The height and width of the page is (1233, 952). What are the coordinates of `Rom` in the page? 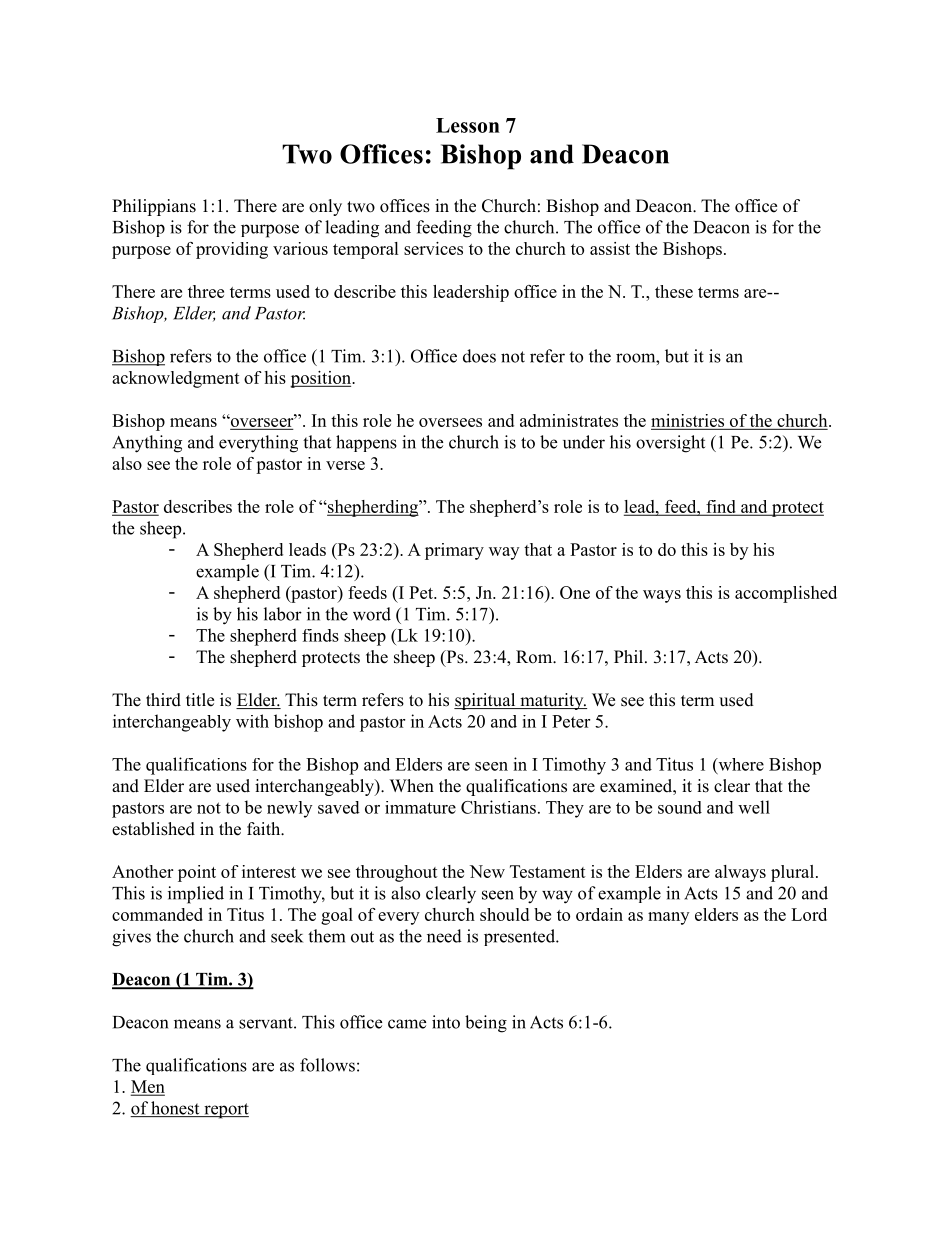 It's located at (535, 657).
